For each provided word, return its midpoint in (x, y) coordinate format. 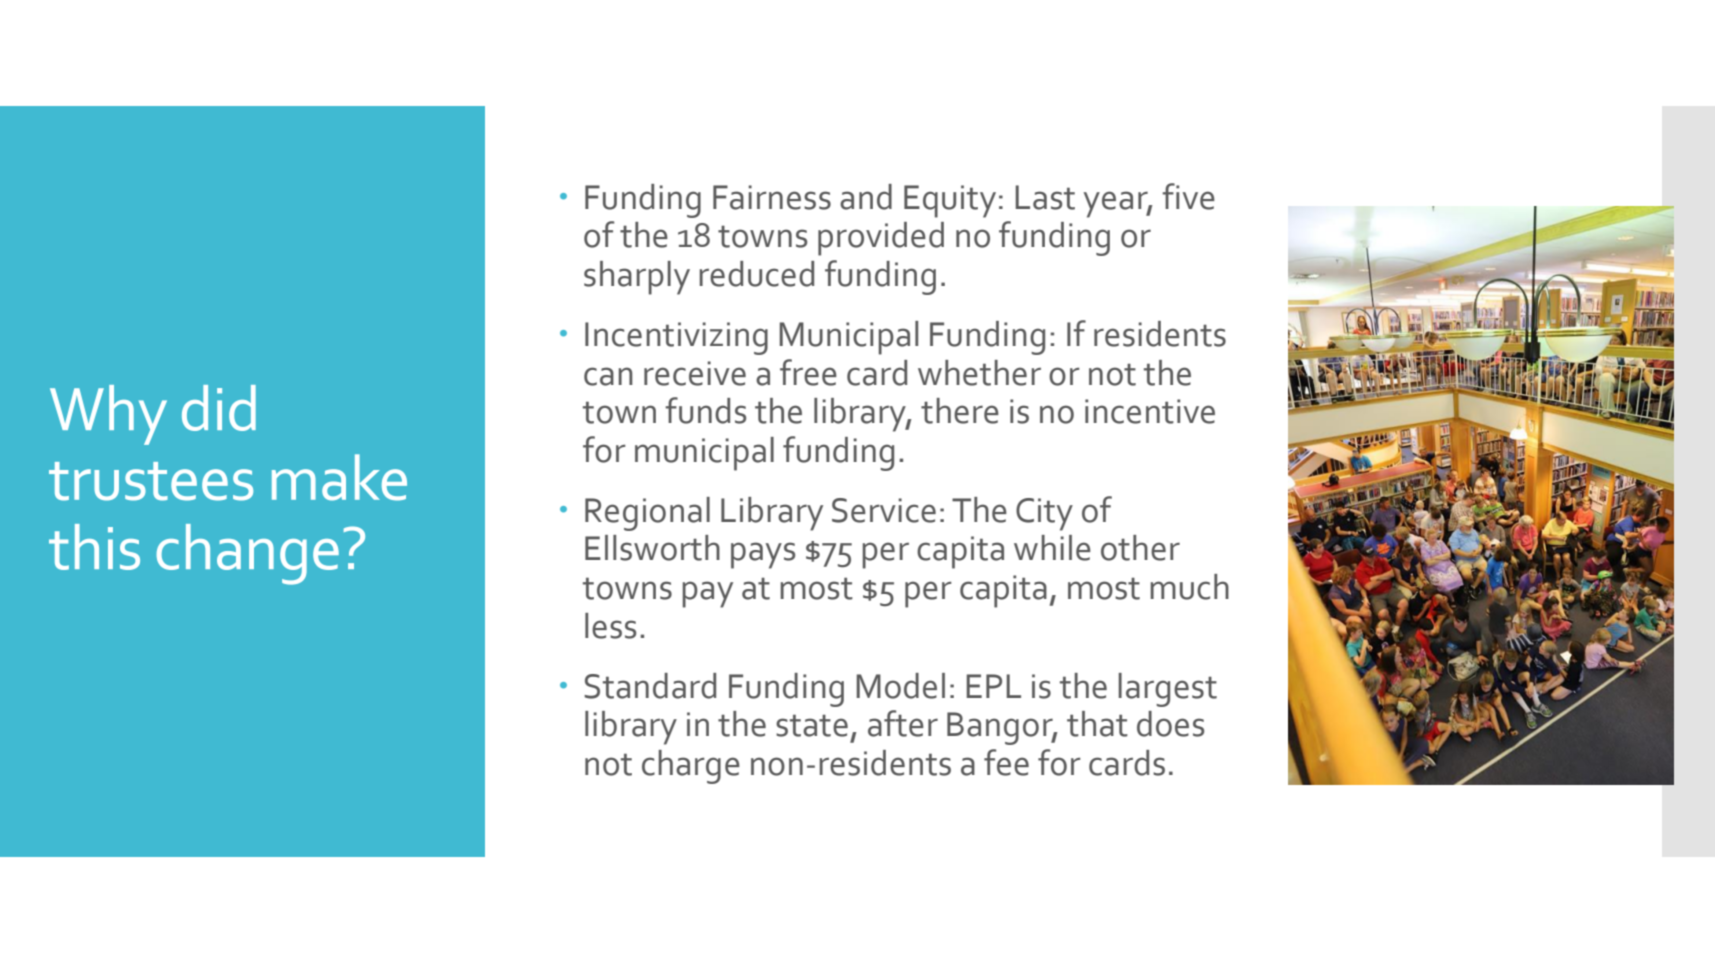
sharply (637, 278)
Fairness (772, 197)
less (610, 626)
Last (1045, 197)
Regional (647, 514)
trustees (151, 481)
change (248, 554)
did (219, 408)
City (1044, 514)
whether (979, 373)
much (1189, 587)
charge (691, 767)
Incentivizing (676, 338)
